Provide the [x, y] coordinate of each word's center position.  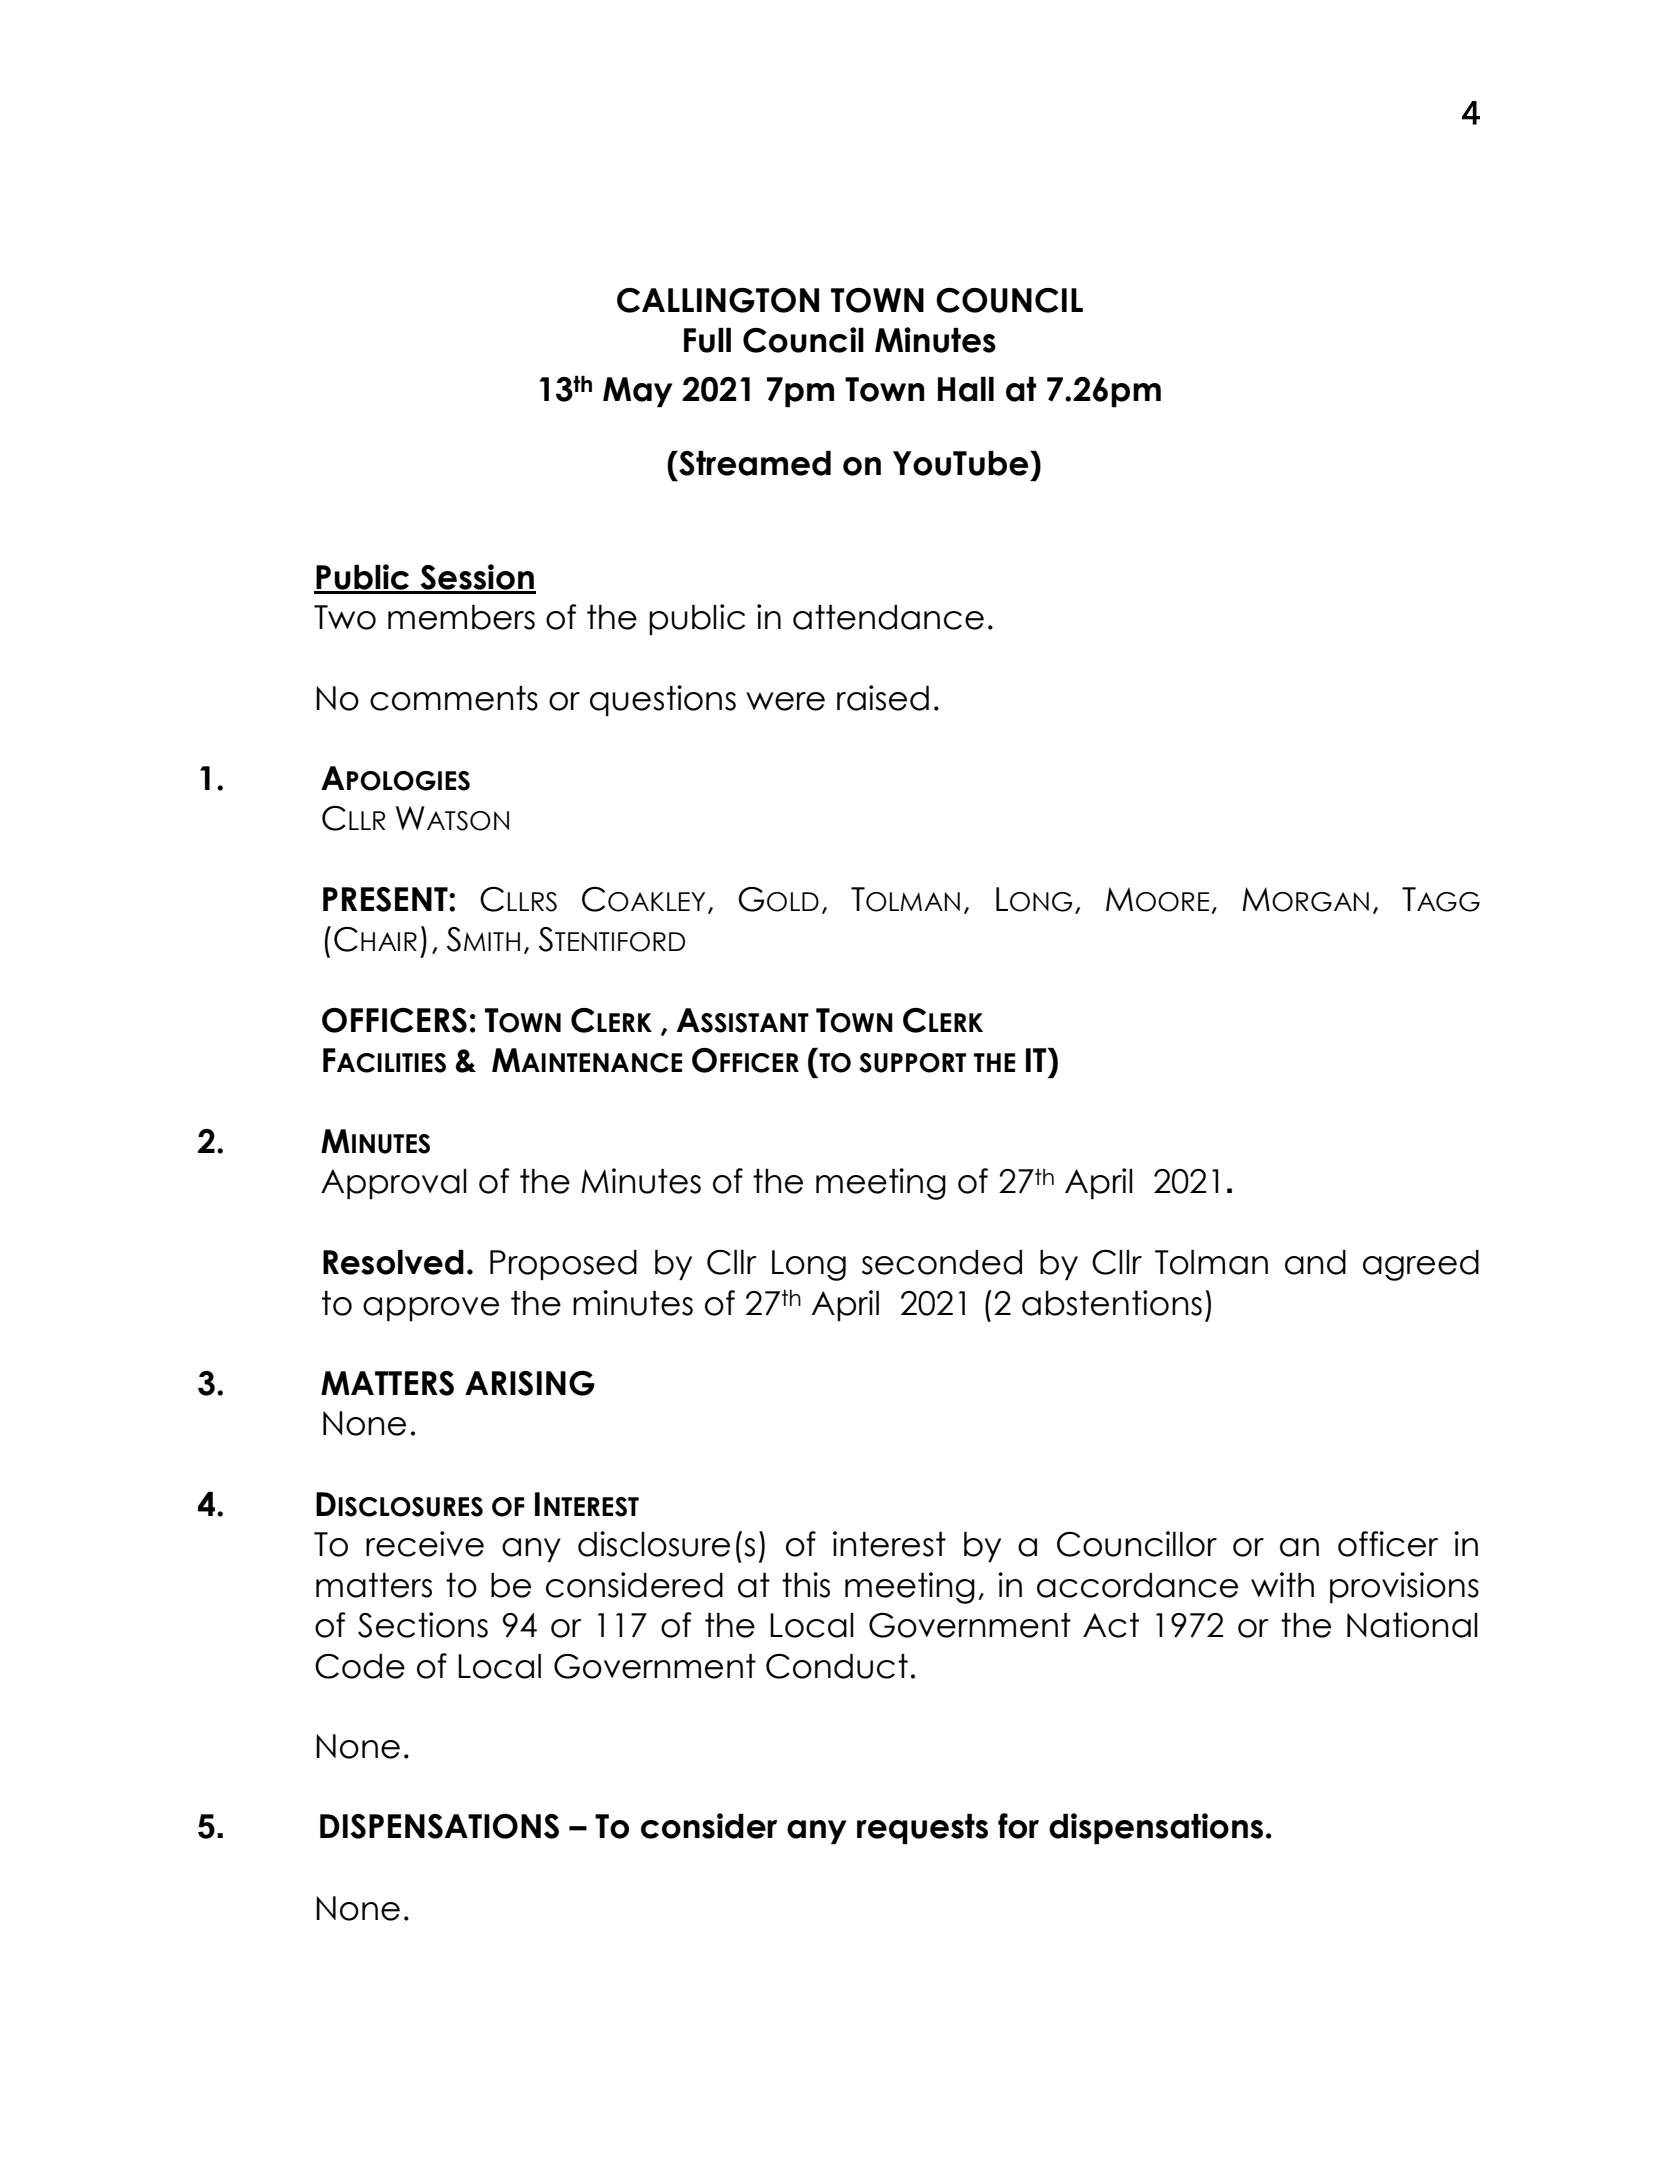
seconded [942, 1262]
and [1315, 1262]
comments [454, 698]
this [806, 1585]
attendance [888, 617]
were [785, 701]
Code [360, 1666]
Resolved [393, 1262]
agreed [1421, 1265]
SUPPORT [912, 1063]
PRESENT [386, 899]
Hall [966, 389]
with [1282, 1584]
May [638, 392]
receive [425, 1544]
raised [883, 698]
